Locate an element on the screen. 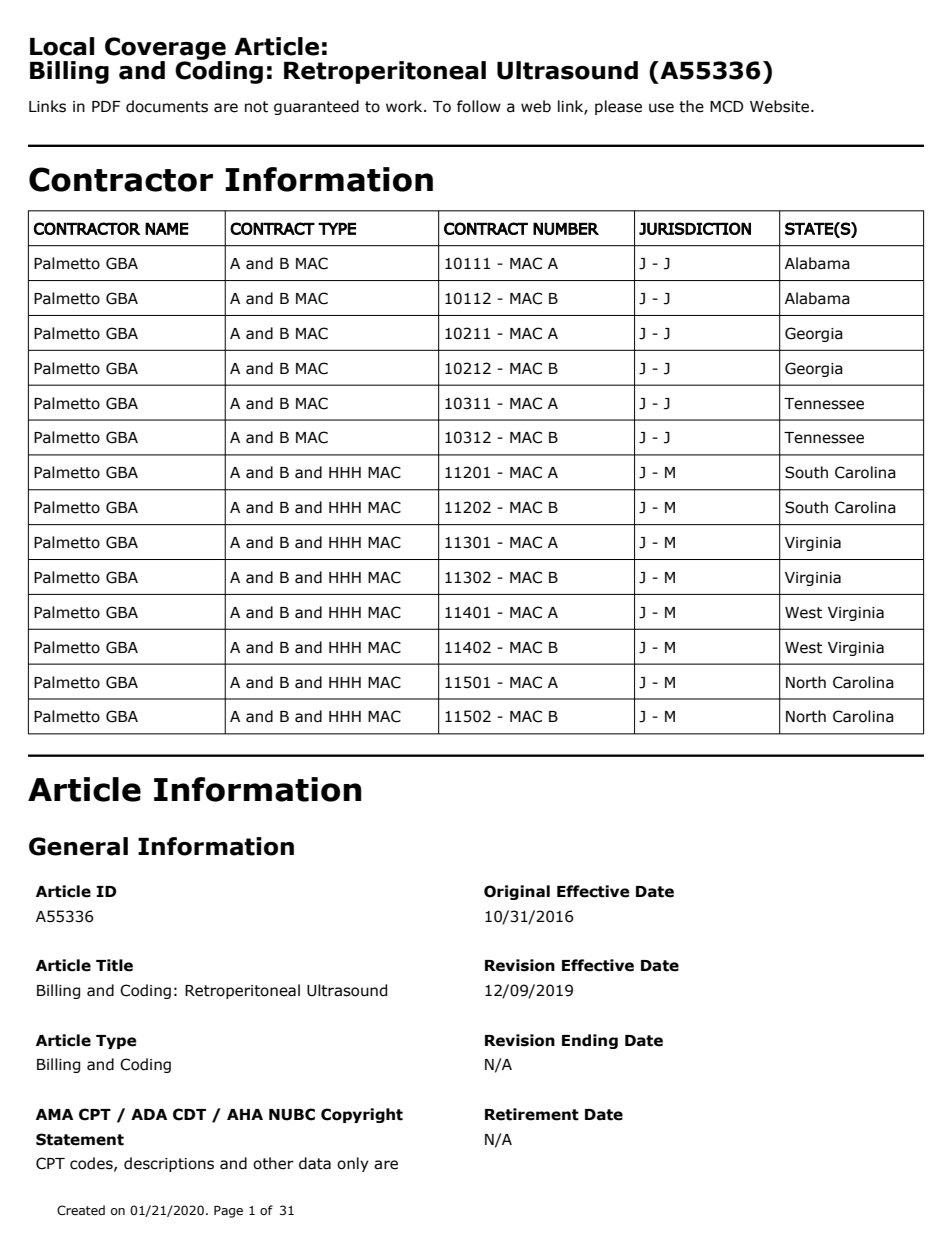 This screenshot has width=952, height=1233. MCD is located at coordinates (726, 106).
